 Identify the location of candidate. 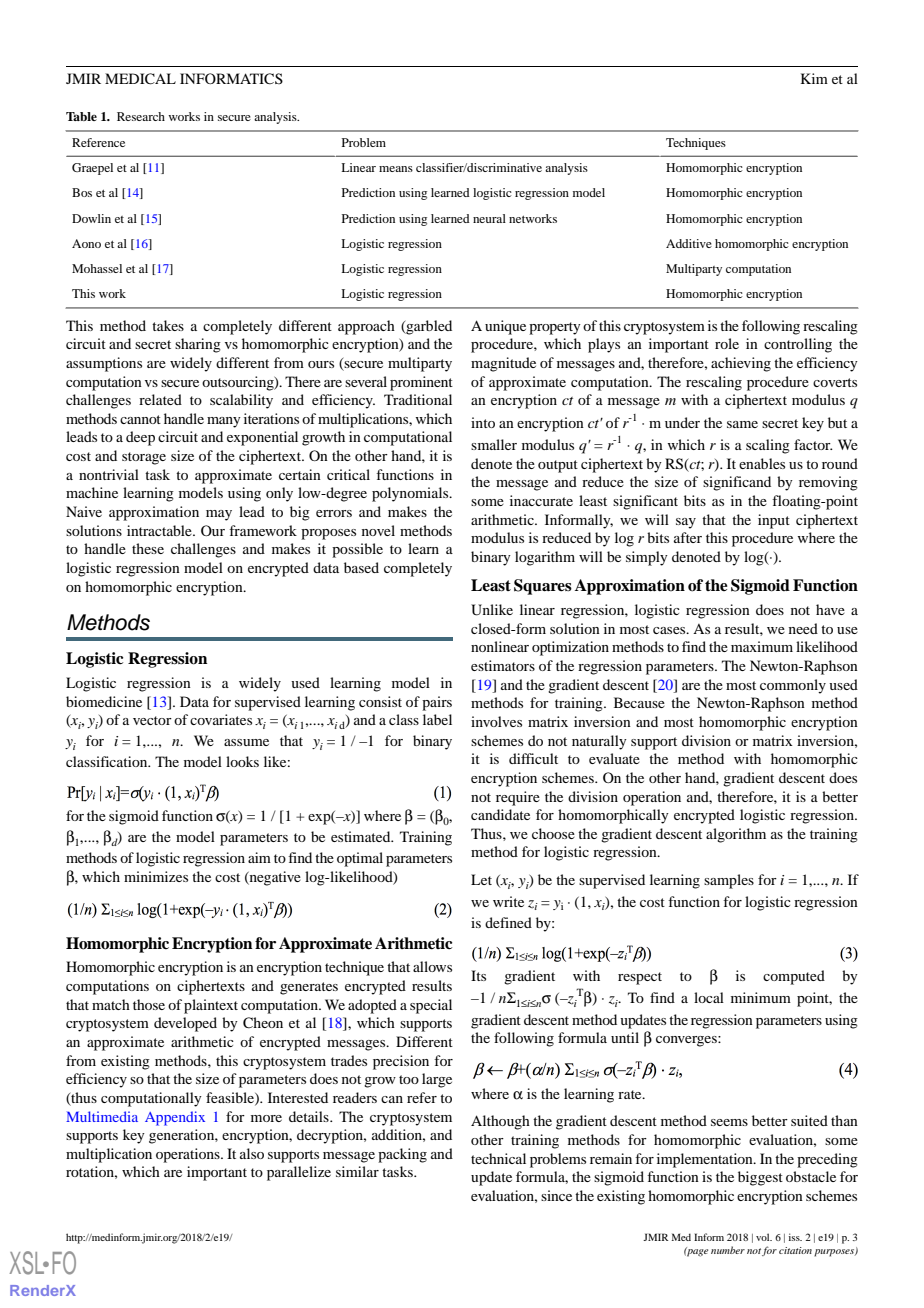
(500, 814).
